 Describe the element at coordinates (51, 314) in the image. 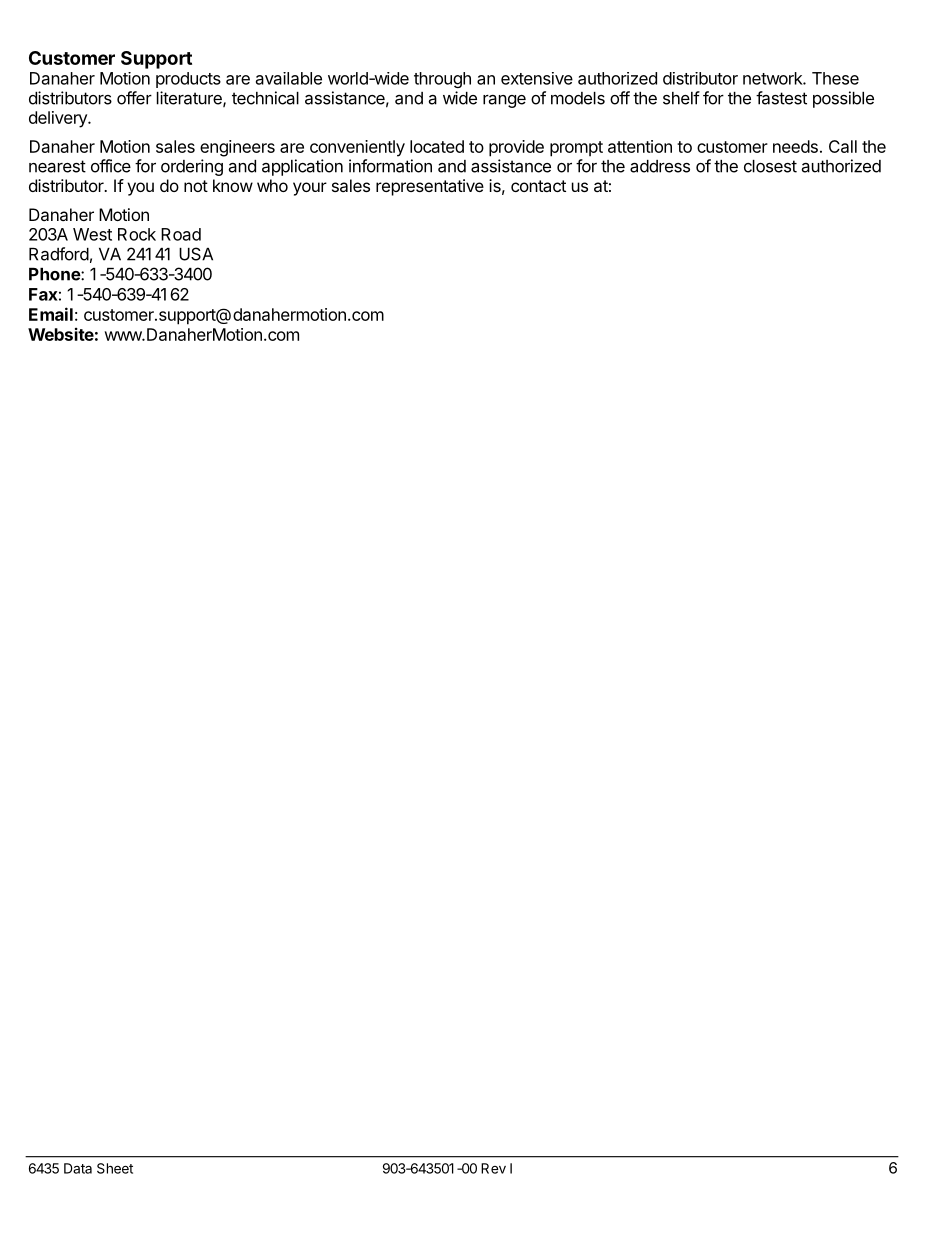

I see `Email` at that location.
